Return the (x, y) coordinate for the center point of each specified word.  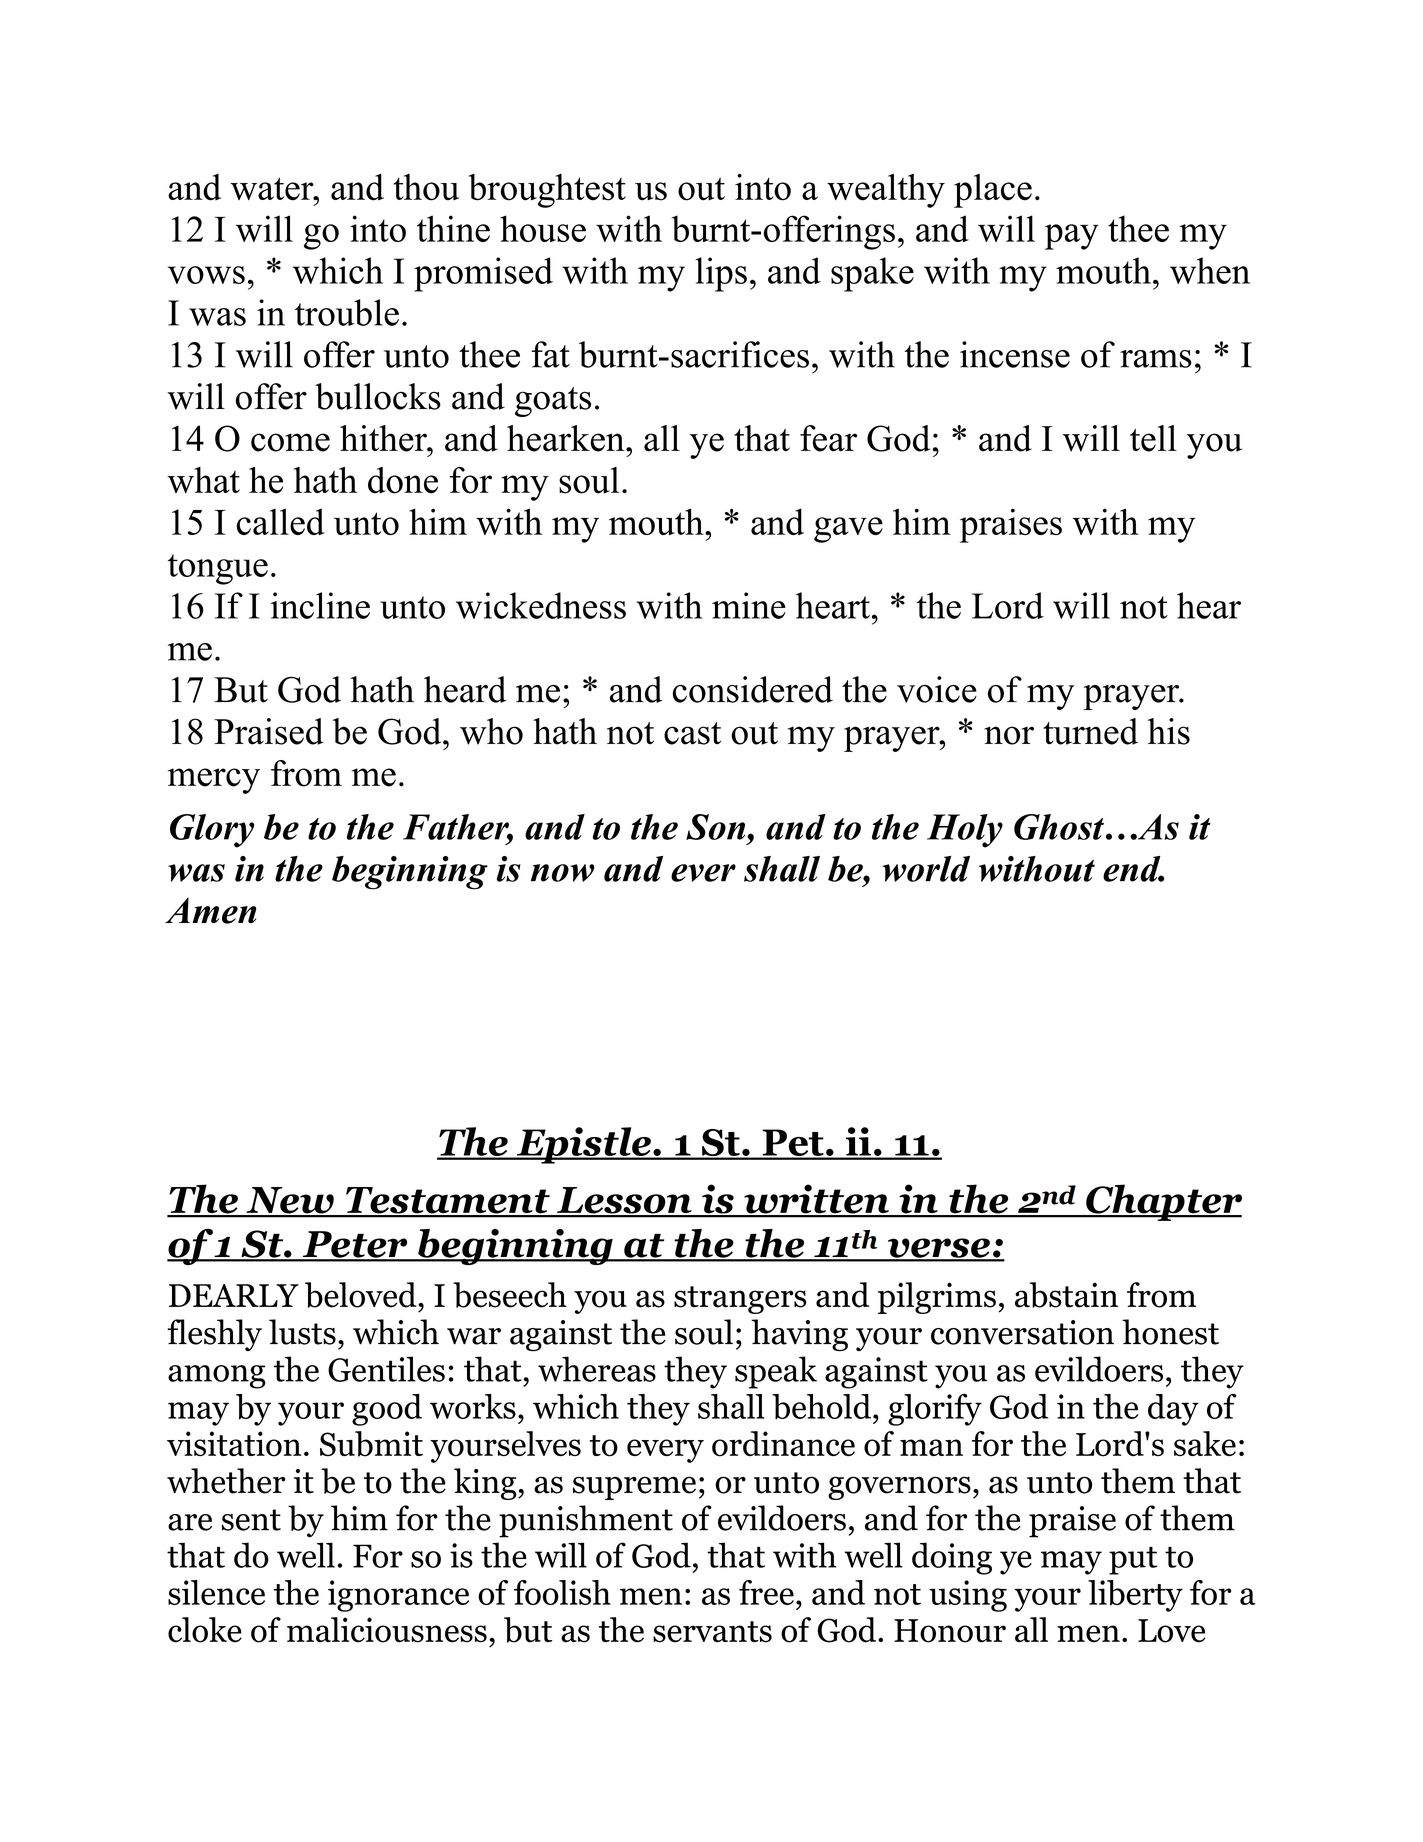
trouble (347, 312)
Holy (965, 831)
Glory (212, 831)
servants (712, 1632)
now (563, 873)
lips (721, 274)
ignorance (398, 1596)
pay (1072, 237)
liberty (1135, 1596)
